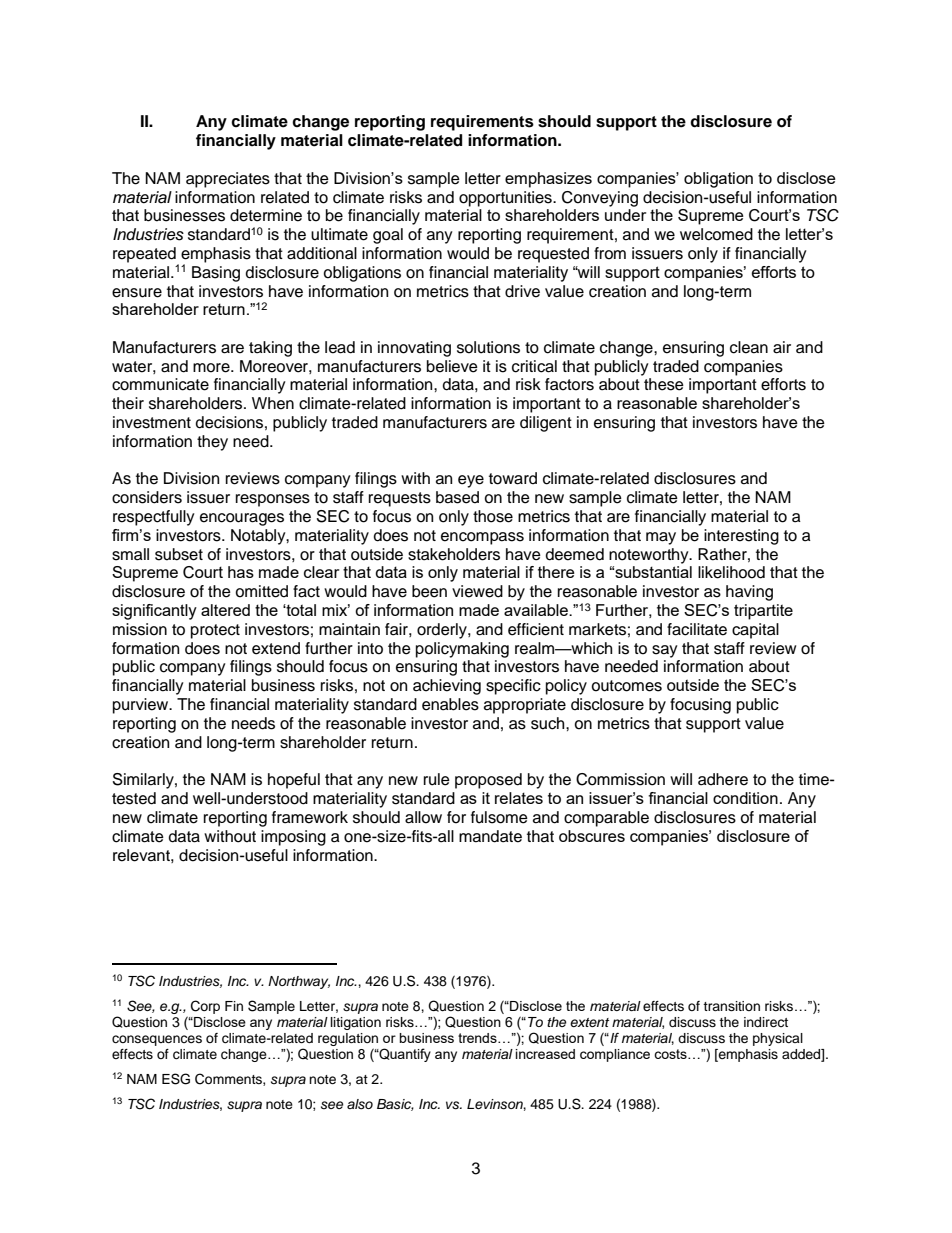  What do you see at coordinates (176, 1079) in the screenshot?
I see `ESG` at bounding box center [176, 1079].
